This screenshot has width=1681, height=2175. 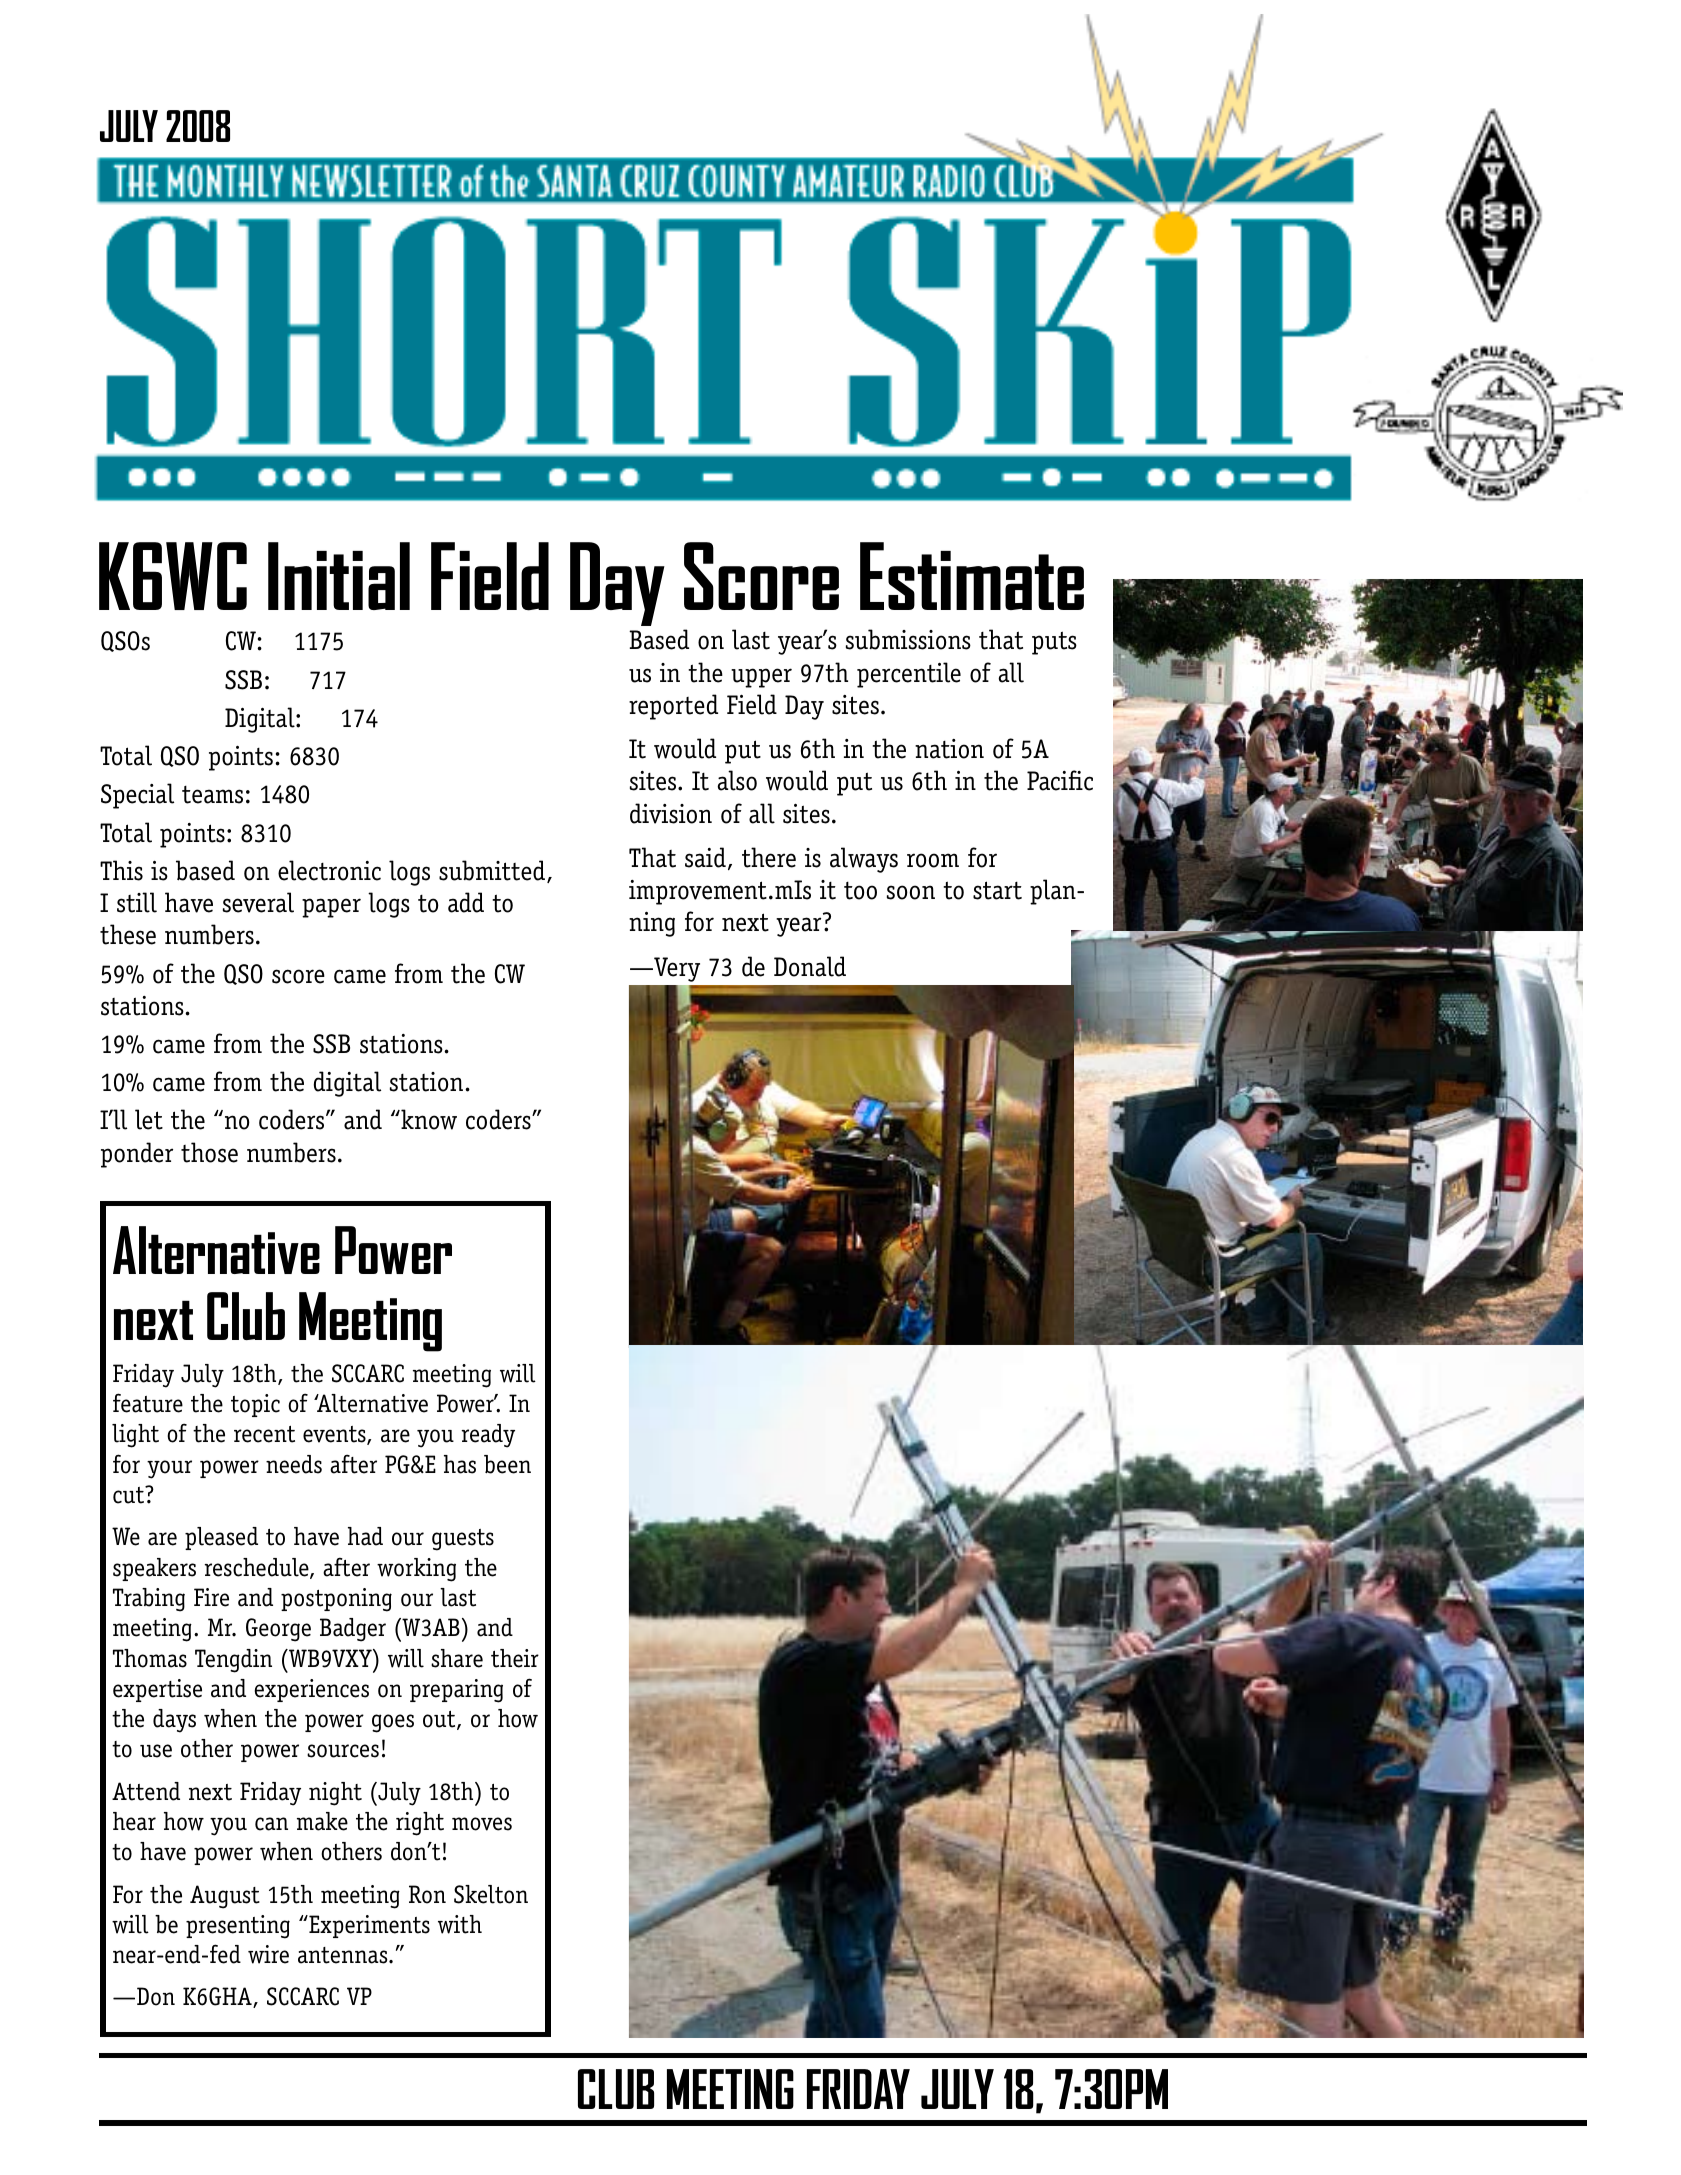 What do you see at coordinates (911, 892) in the screenshot?
I see `soon` at bounding box center [911, 892].
